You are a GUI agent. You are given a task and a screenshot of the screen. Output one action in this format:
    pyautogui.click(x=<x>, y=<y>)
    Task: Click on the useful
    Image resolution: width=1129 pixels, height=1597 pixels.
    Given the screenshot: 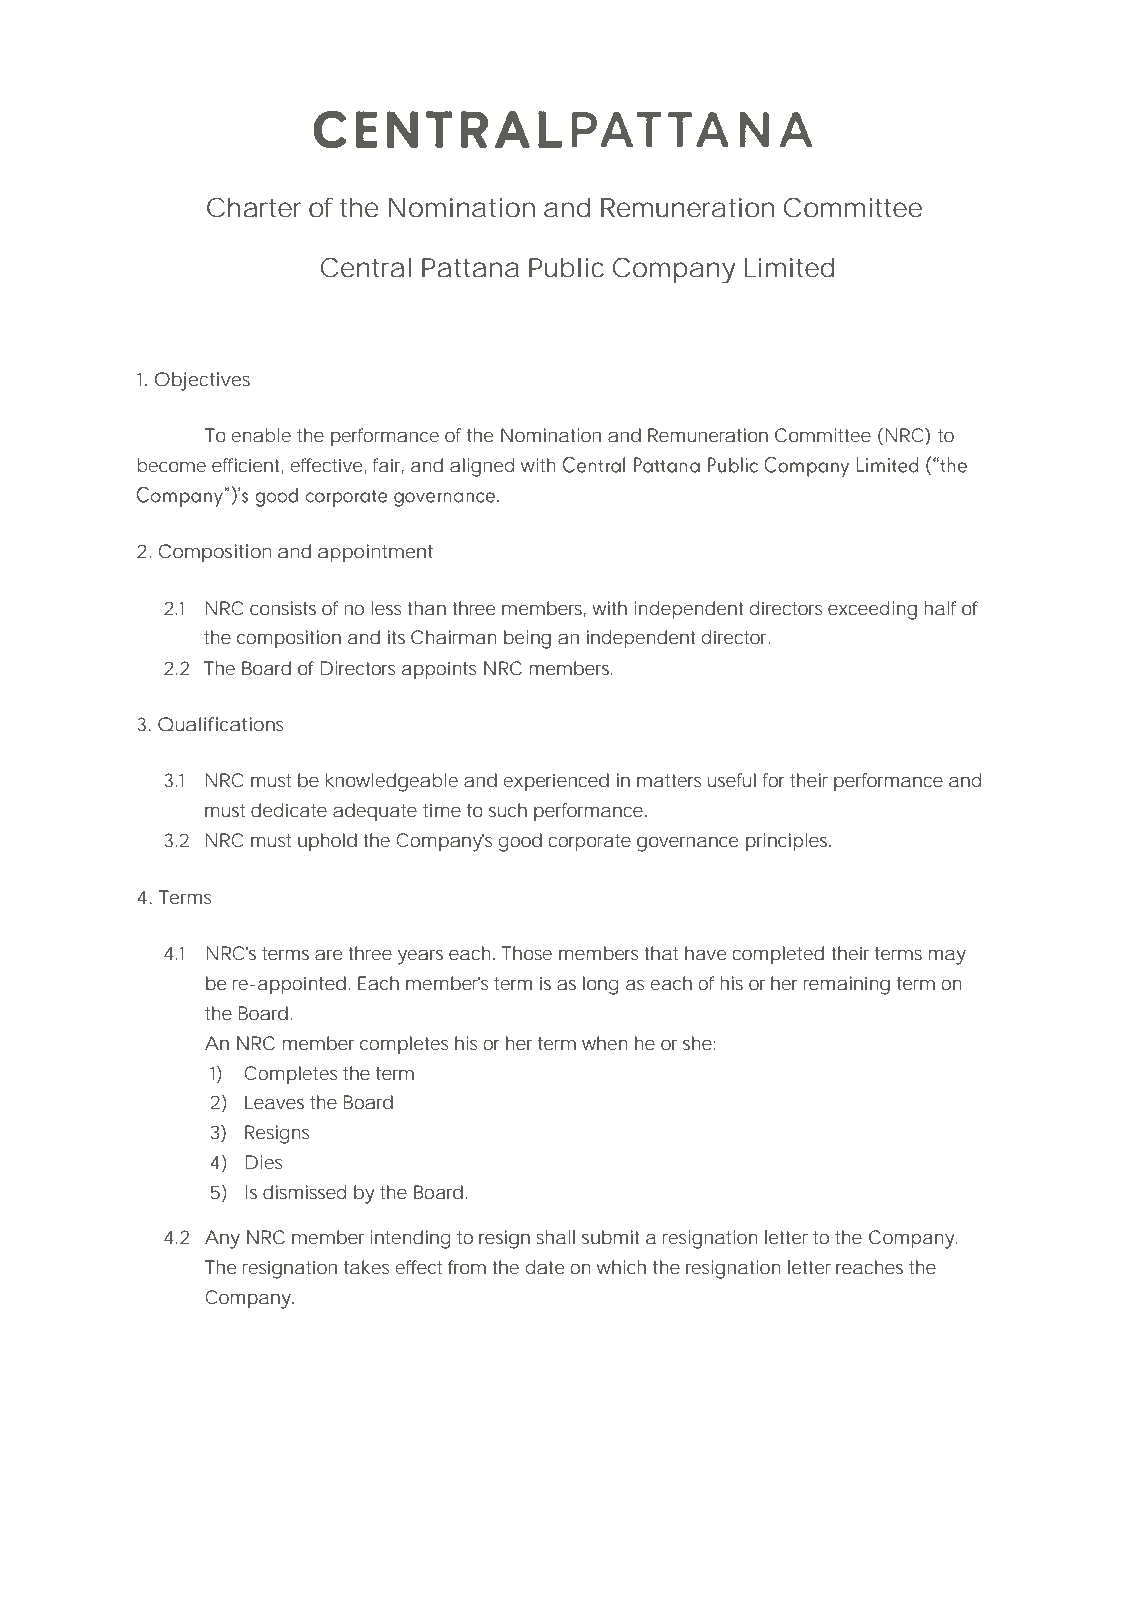 What is the action you would take?
    pyautogui.click(x=732, y=780)
